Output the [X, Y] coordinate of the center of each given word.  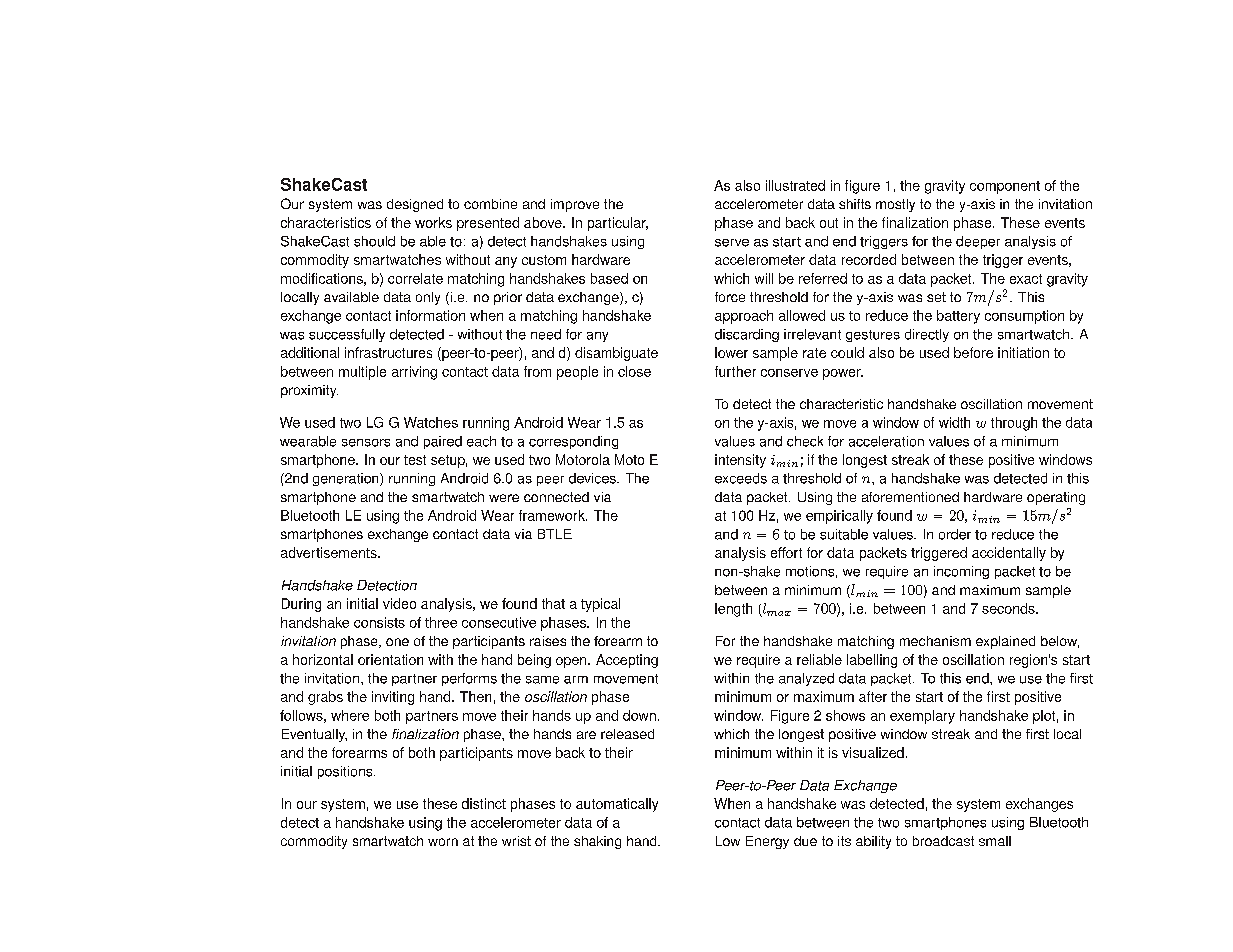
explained [1005, 642]
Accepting [627, 661]
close [634, 371]
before [973, 352]
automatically [617, 805]
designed [415, 205]
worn [443, 842]
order [955, 534]
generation [347, 479]
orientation [390, 659]
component [1005, 187]
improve [575, 205]
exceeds [741, 478]
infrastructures [388, 352]
